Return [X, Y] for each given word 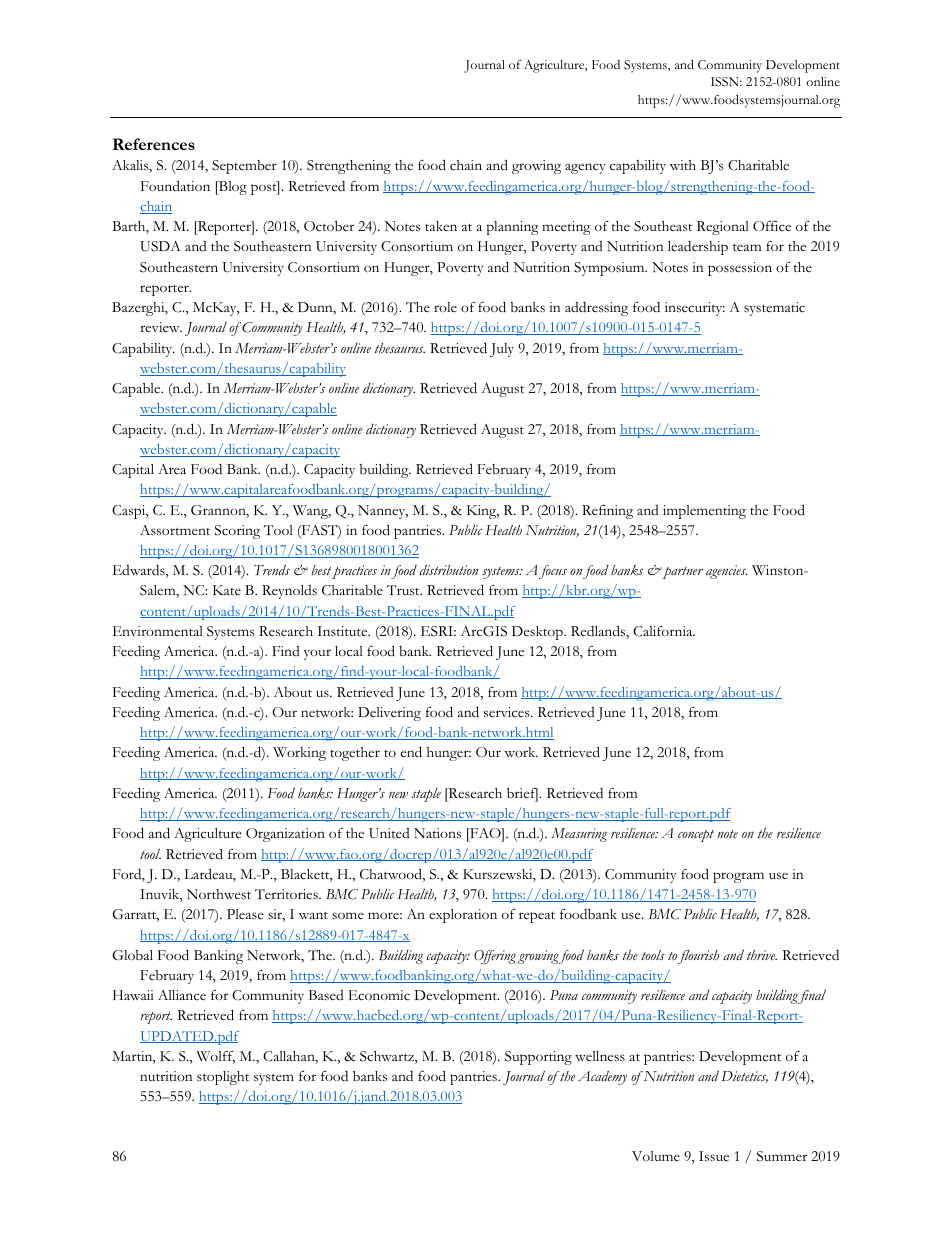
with [683, 165]
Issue [714, 1156]
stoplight [223, 1078]
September [244, 167]
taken [441, 226]
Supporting [538, 1058]
